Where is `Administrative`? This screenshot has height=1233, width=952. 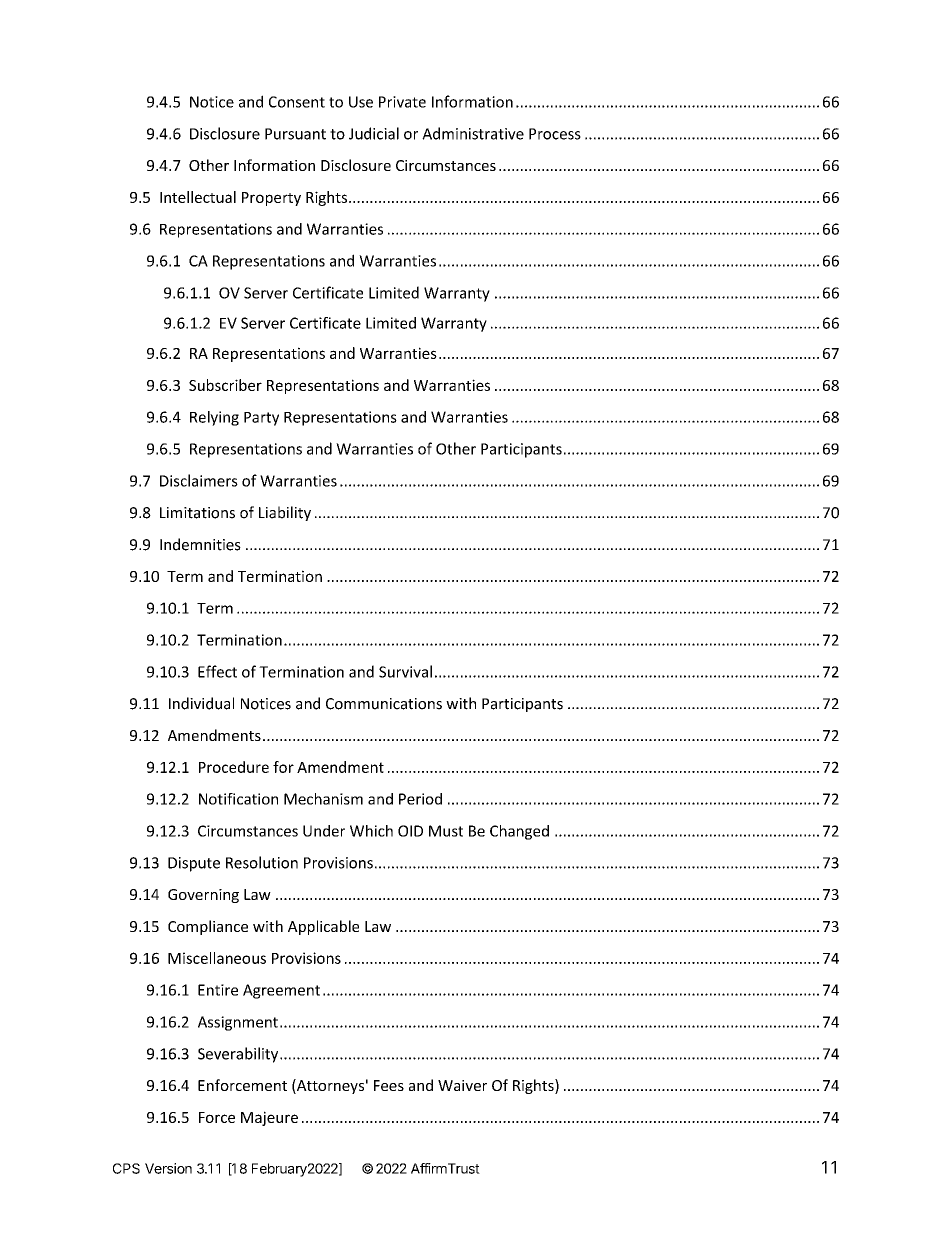 Administrative is located at coordinates (473, 133).
